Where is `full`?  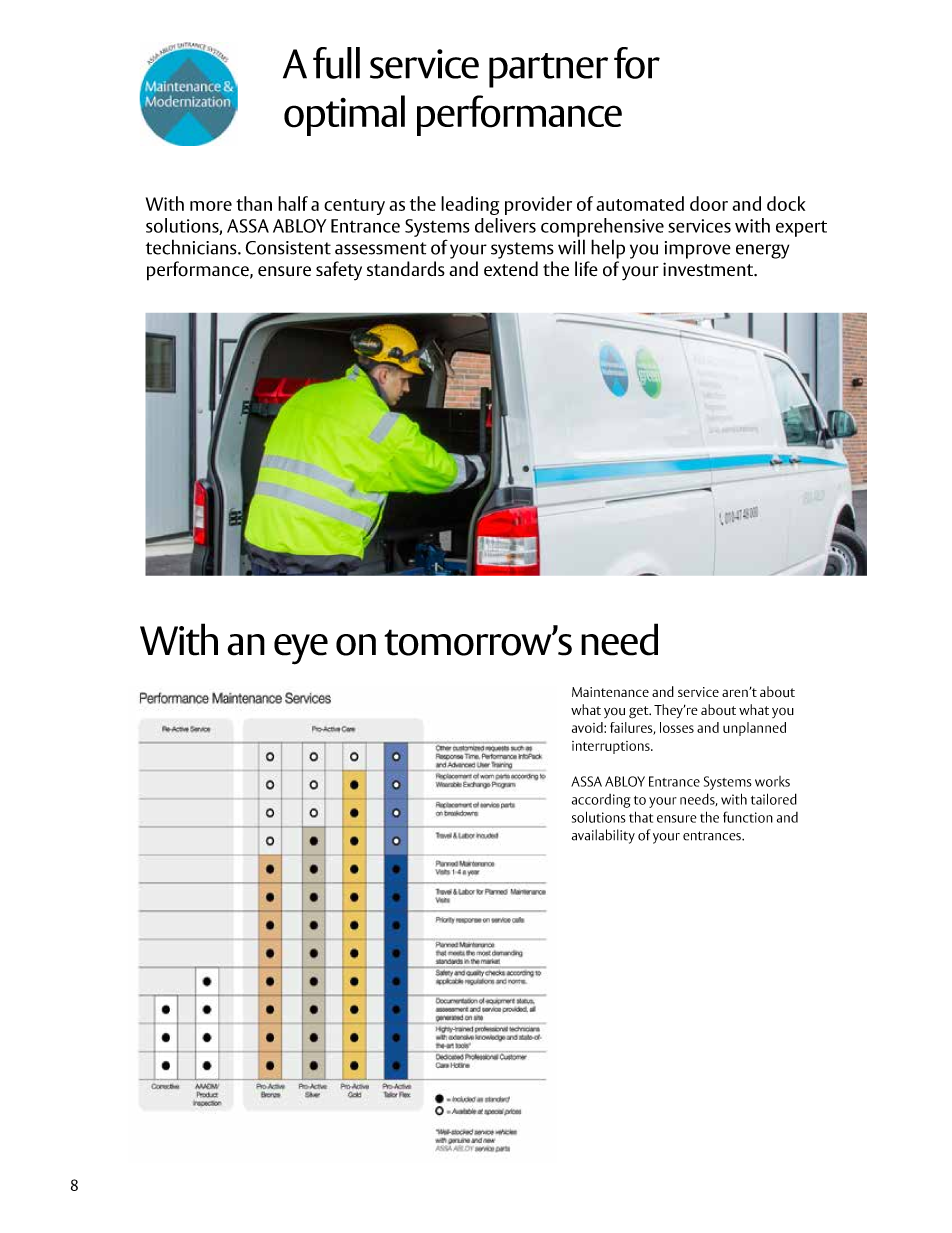 full is located at coordinates (336, 63).
